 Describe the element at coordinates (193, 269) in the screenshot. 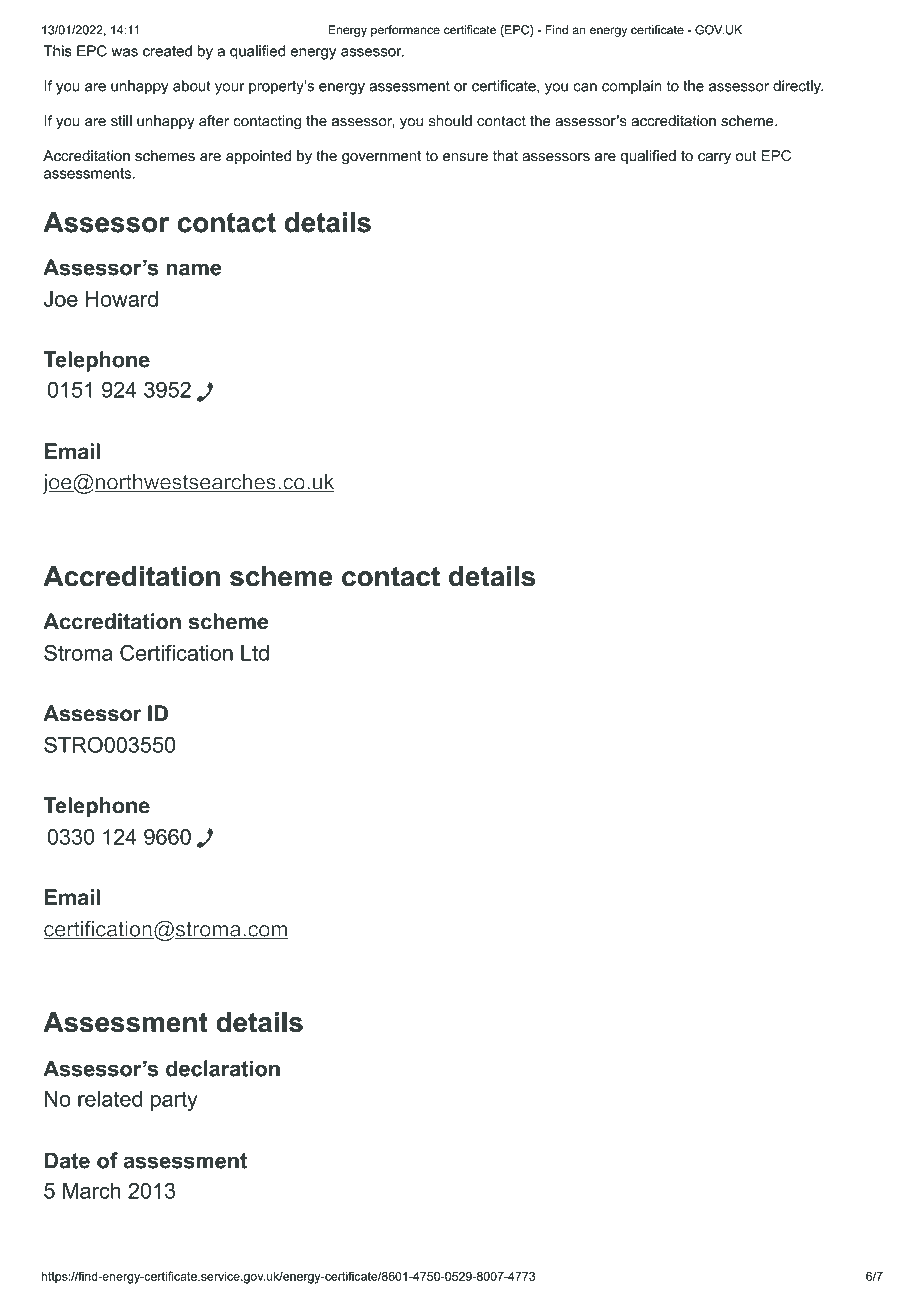

I see `name` at that location.
